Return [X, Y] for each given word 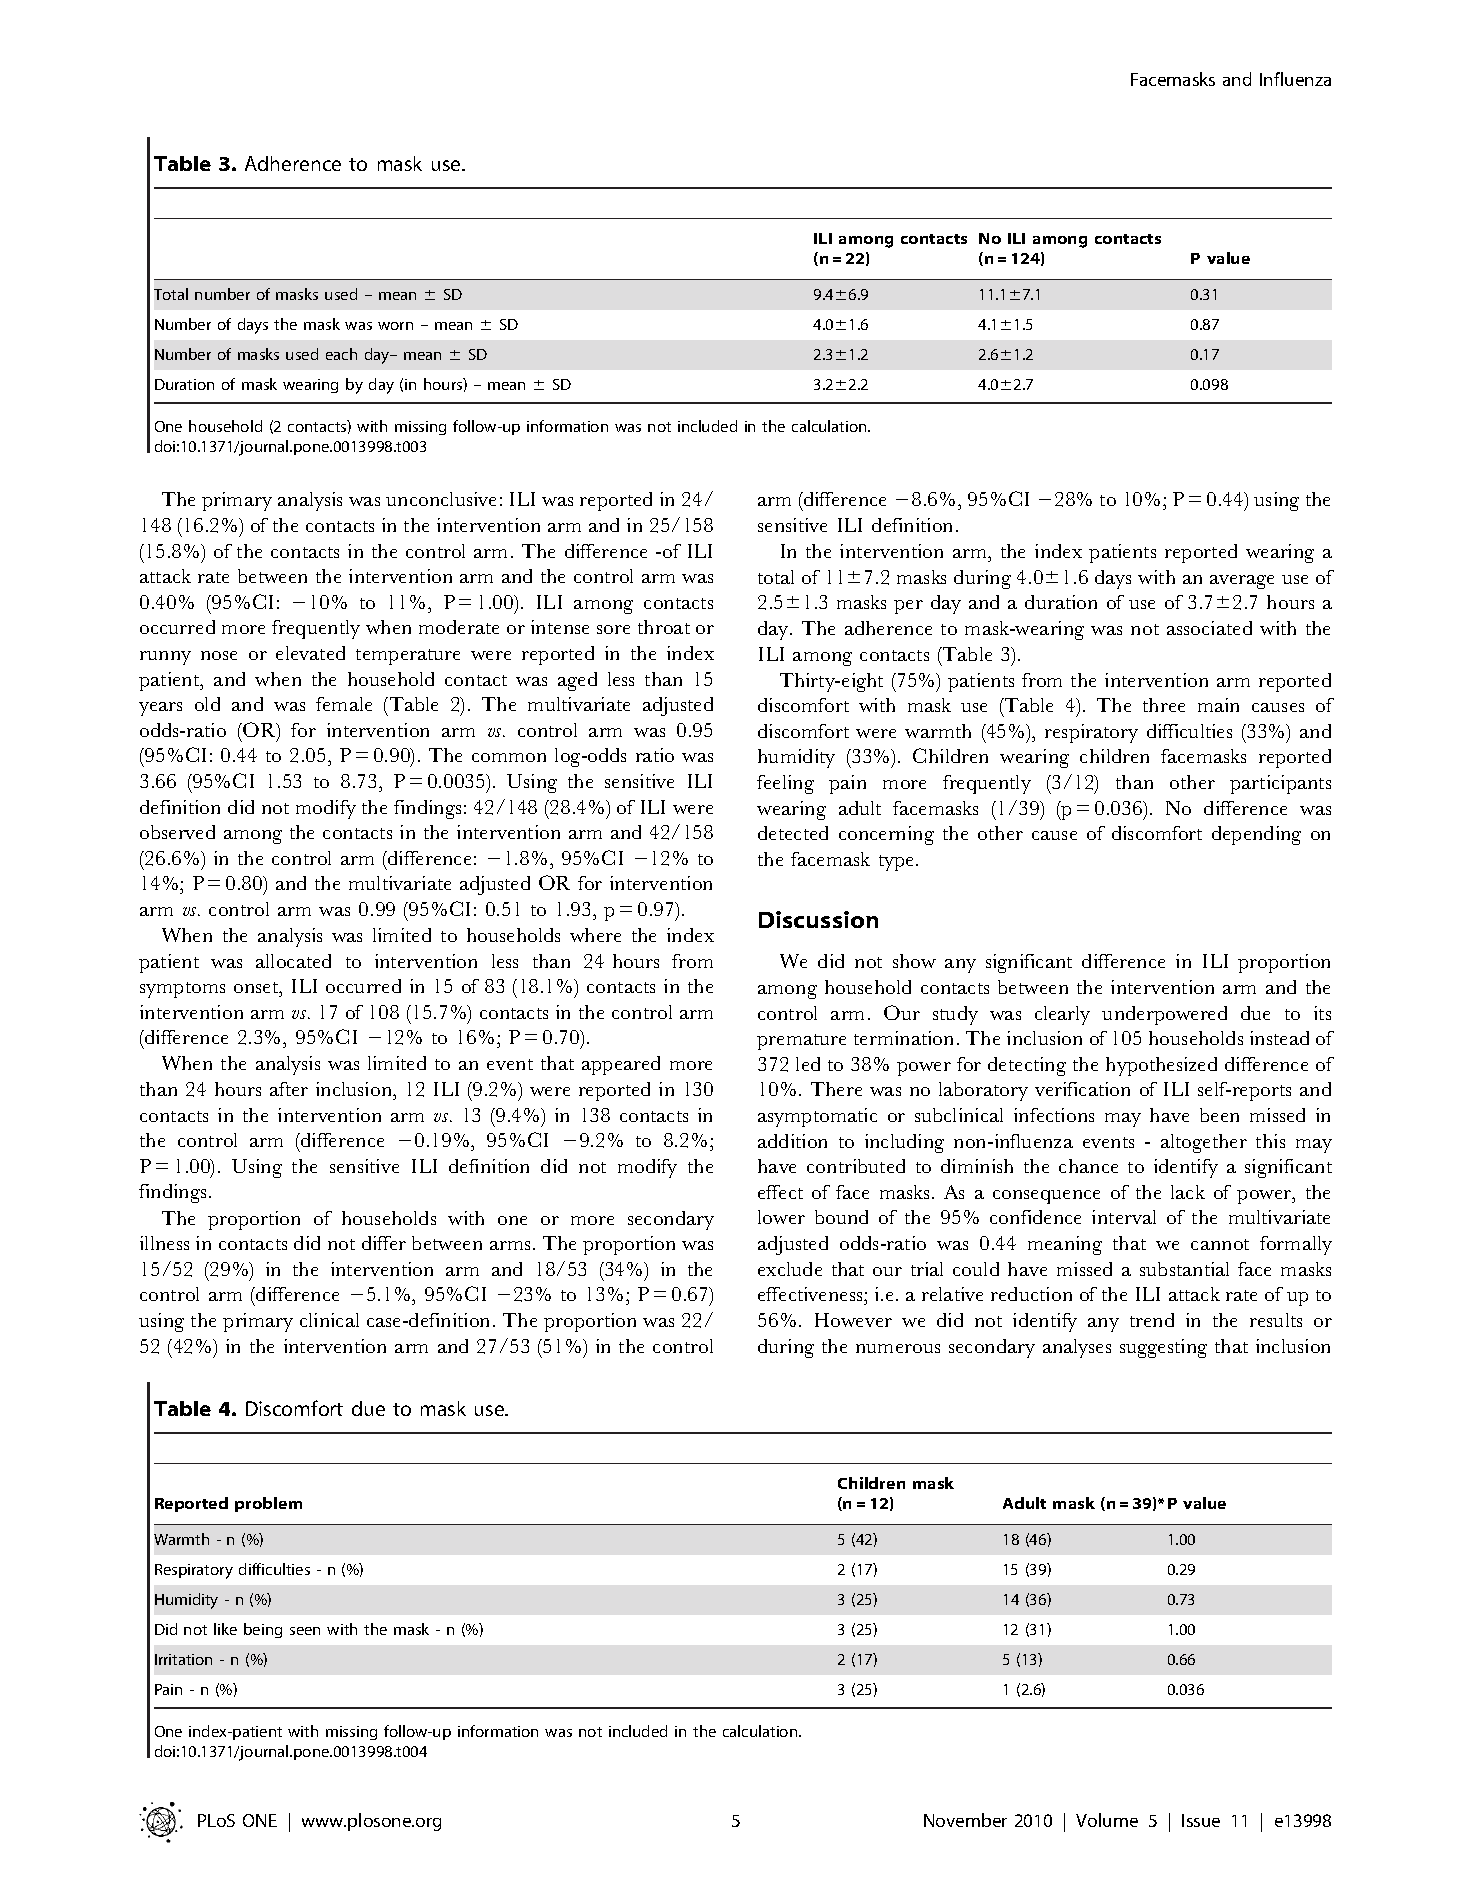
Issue [1201, 1820]
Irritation [183, 1659]
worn [395, 326]
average [1242, 582]
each [341, 354]
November [965, 1820]
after [289, 1089]
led [808, 1064]
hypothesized [1161, 1066]
